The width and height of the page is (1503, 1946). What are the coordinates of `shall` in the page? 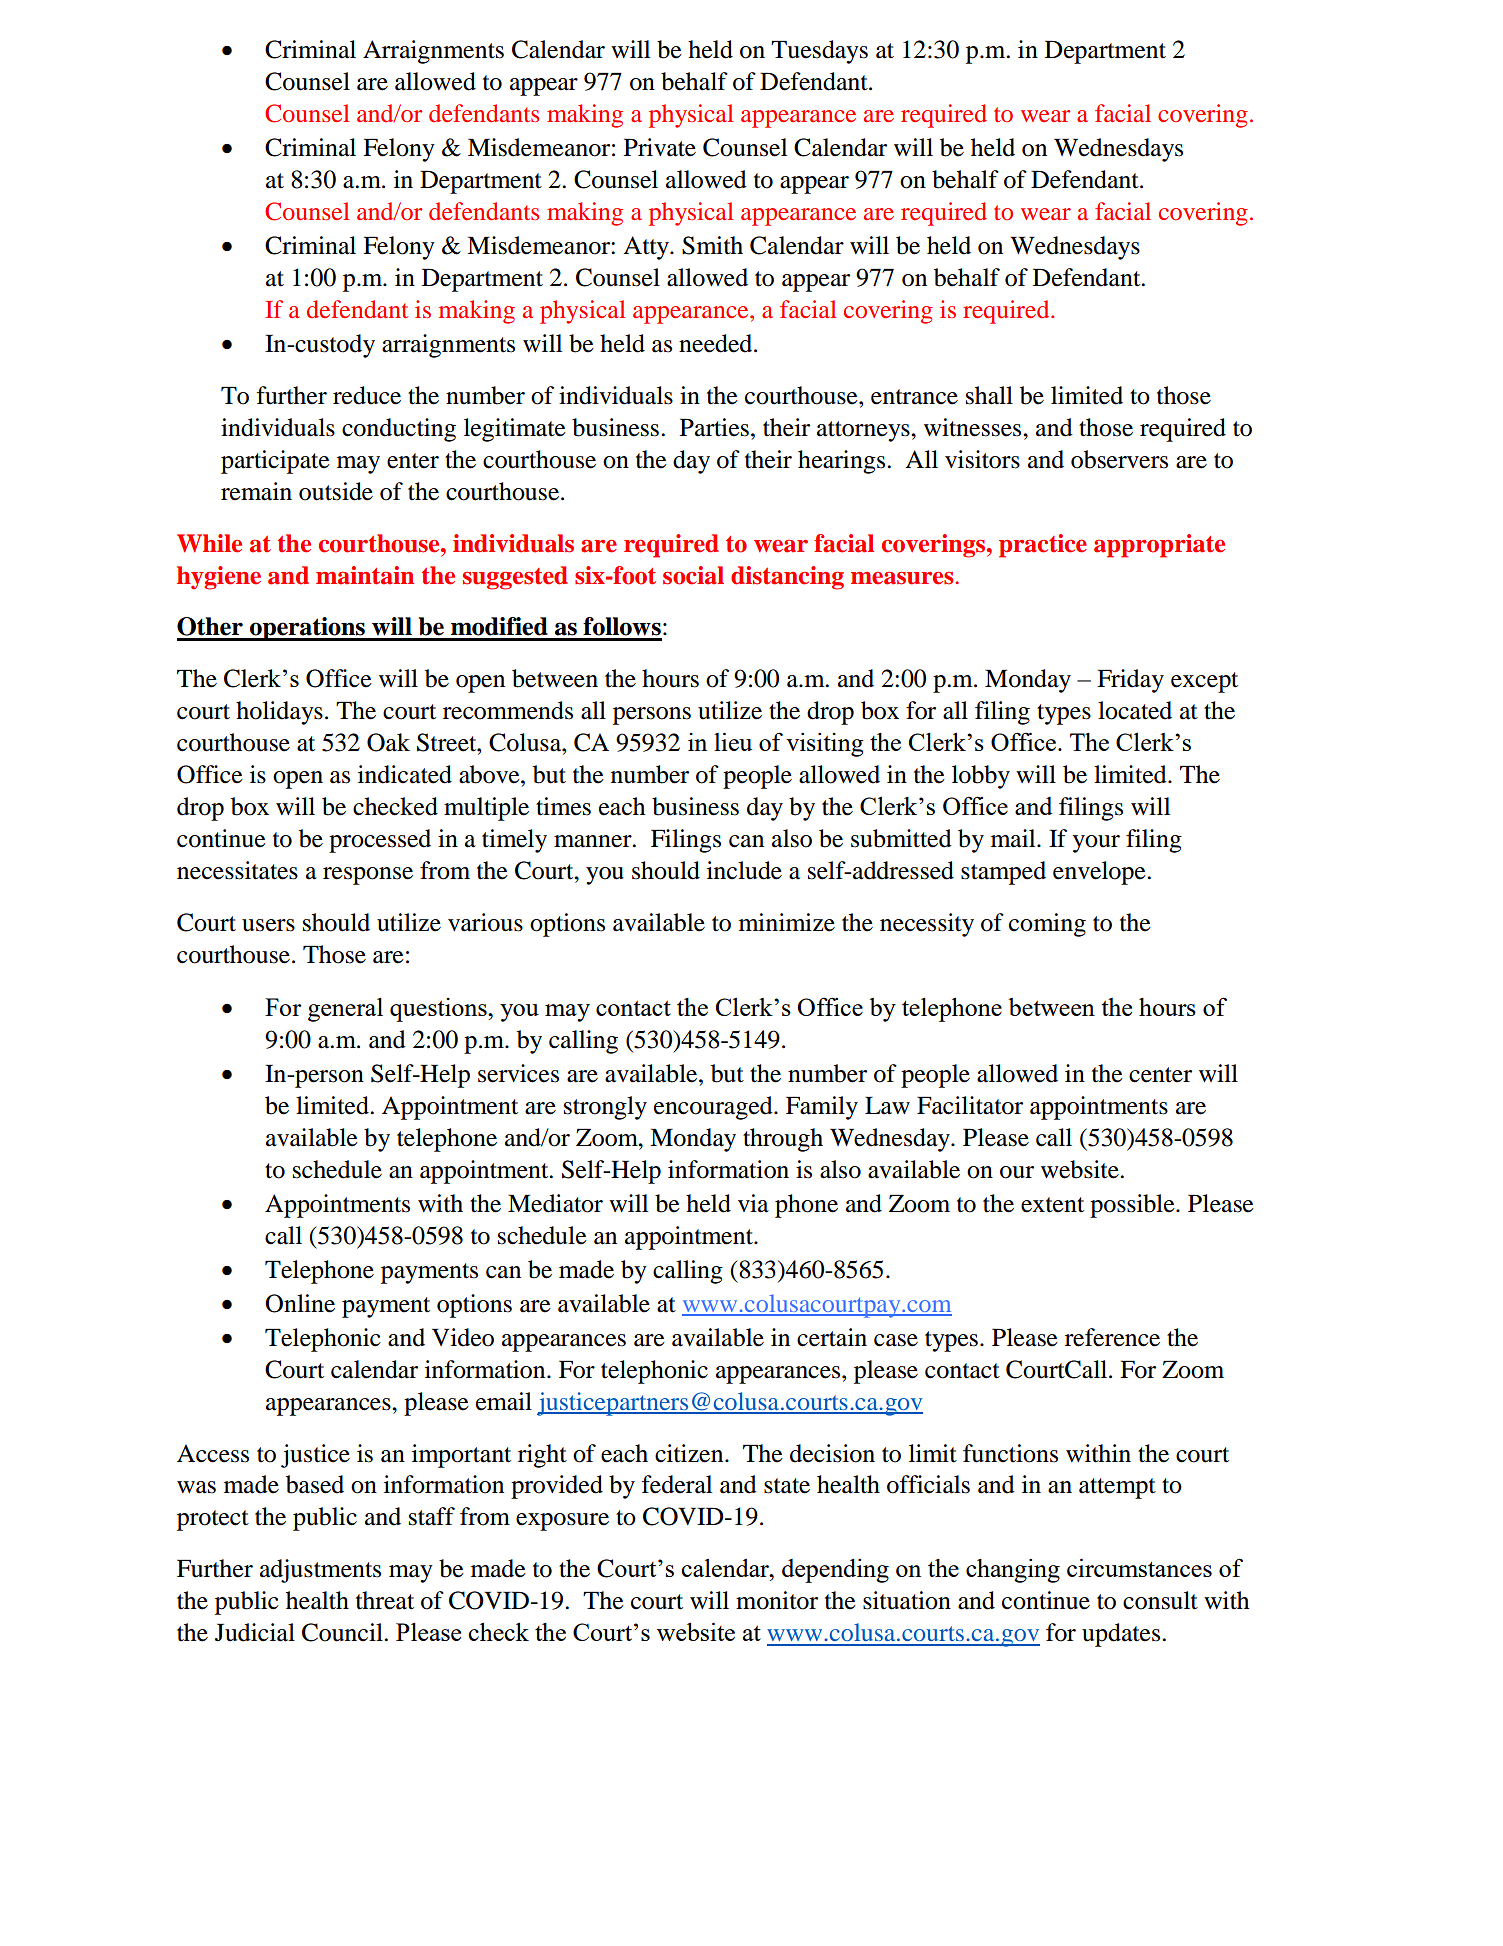 It's located at (989, 395).
